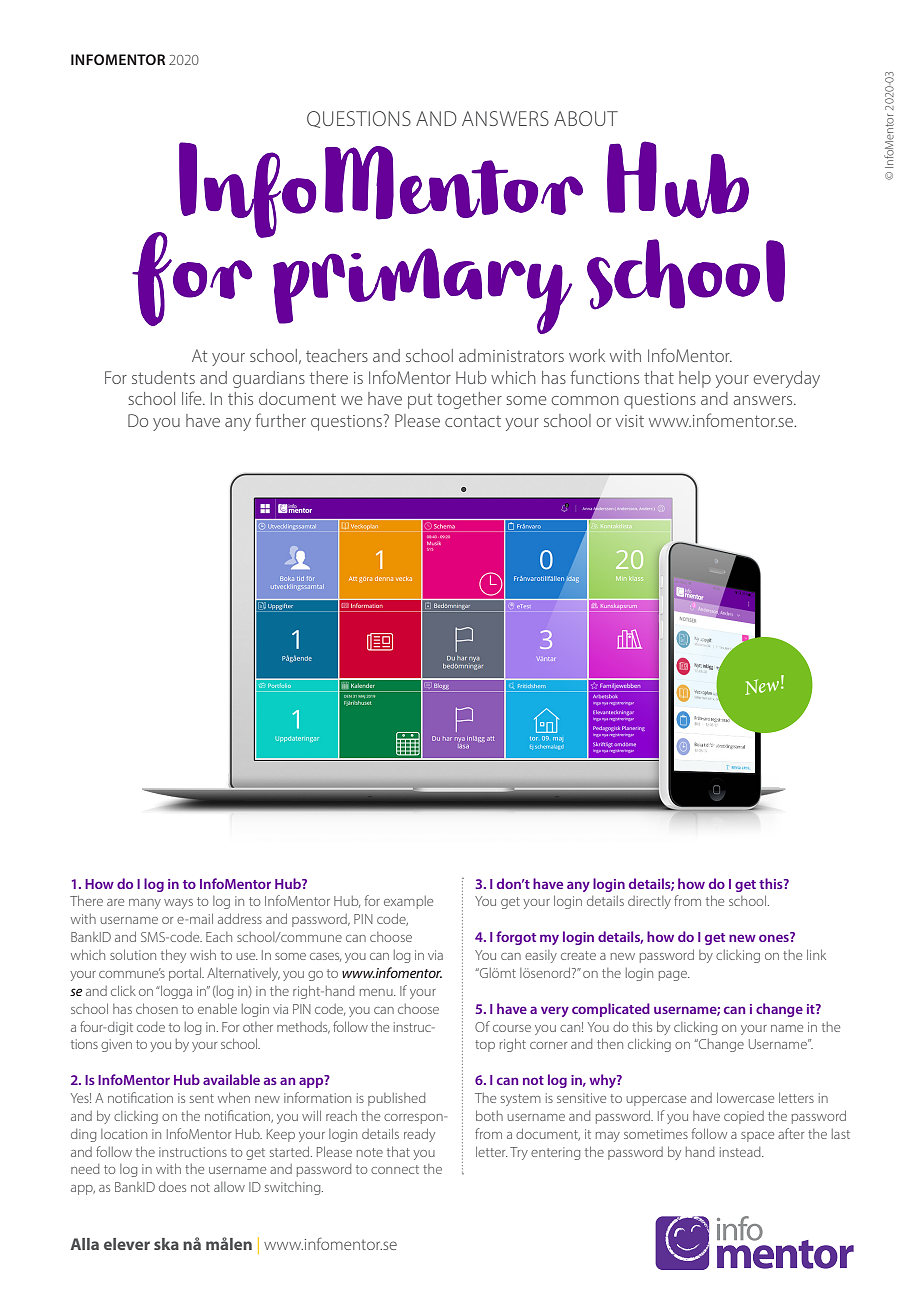  I want to click on visit, so click(630, 421).
